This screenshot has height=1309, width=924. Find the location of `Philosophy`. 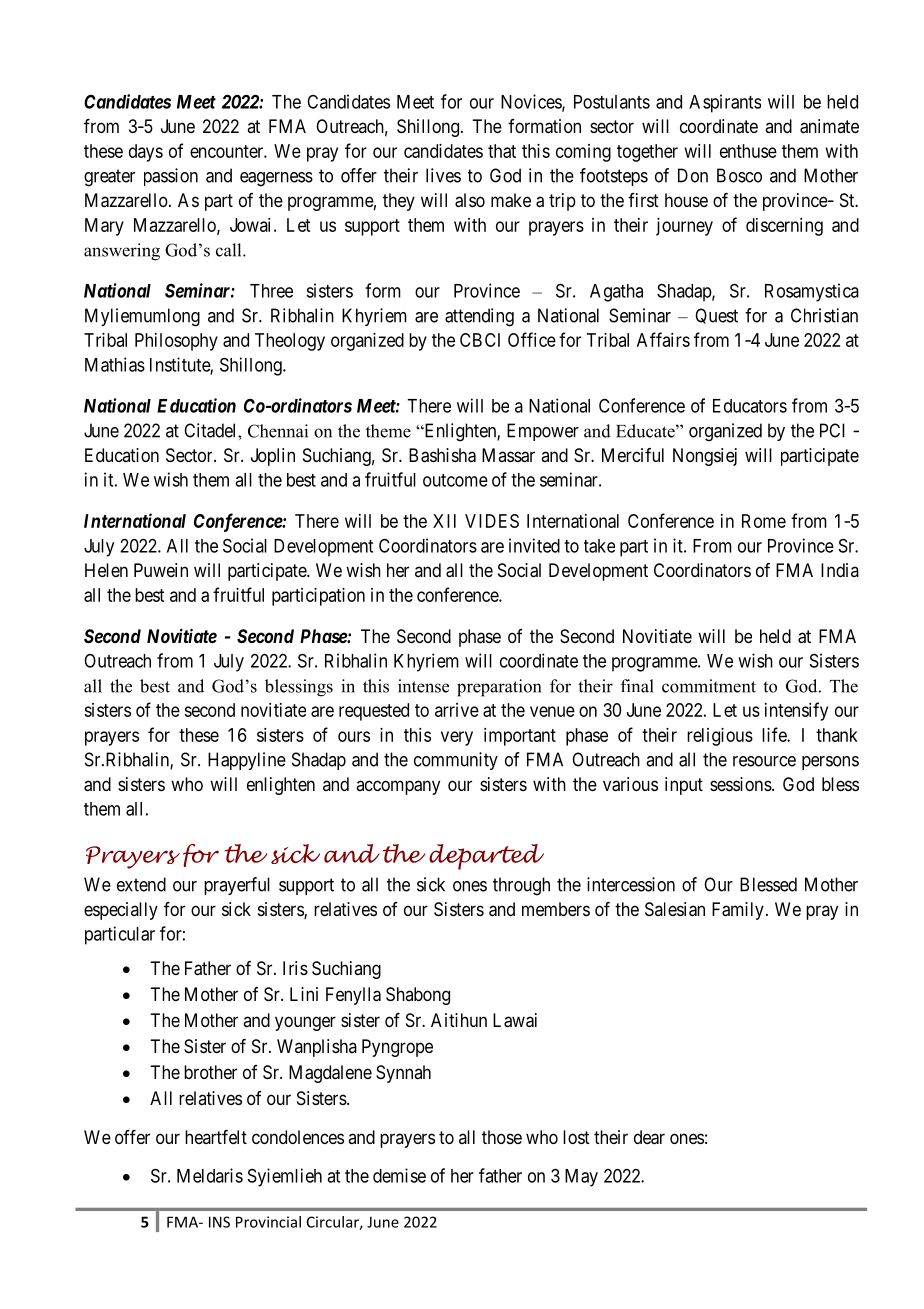

Philosophy is located at coordinates (176, 342).
